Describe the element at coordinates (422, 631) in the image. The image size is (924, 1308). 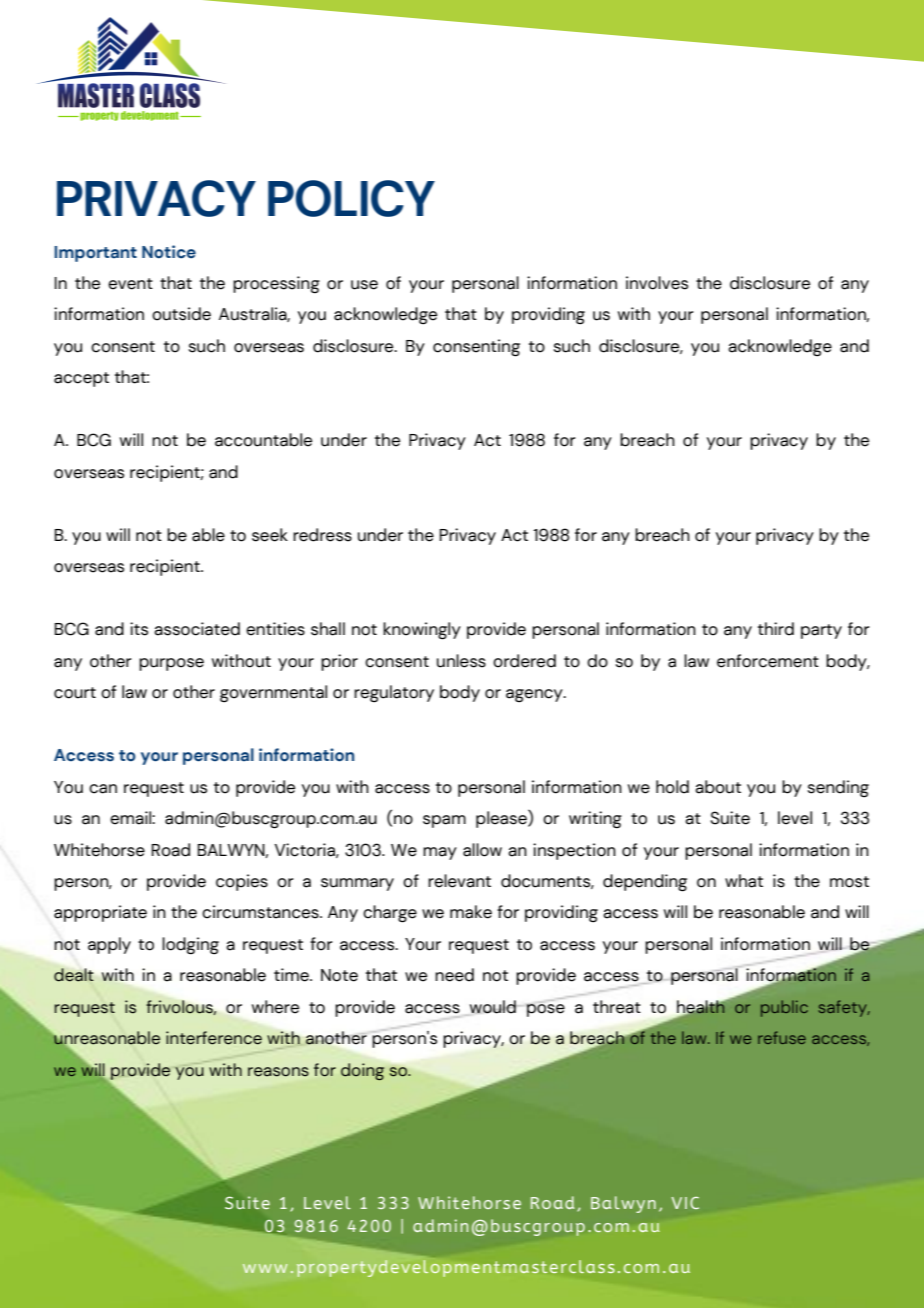
I see `knowingly` at that location.
